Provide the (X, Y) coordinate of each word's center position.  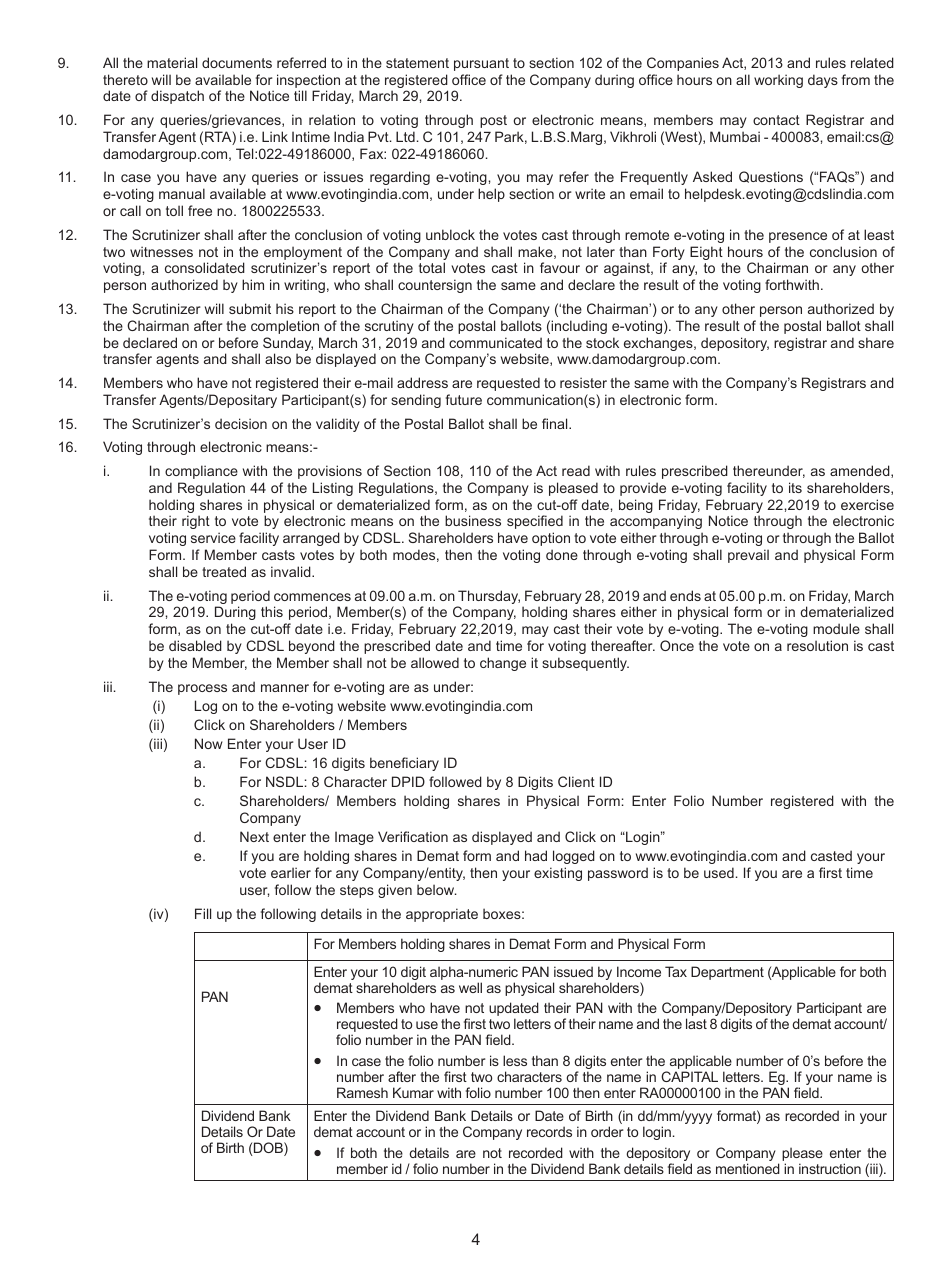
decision (241, 423)
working (778, 81)
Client (576, 781)
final (556, 423)
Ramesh (362, 1092)
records (549, 1131)
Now (209, 743)
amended (861, 471)
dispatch (177, 97)
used (719, 872)
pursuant (481, 64)
